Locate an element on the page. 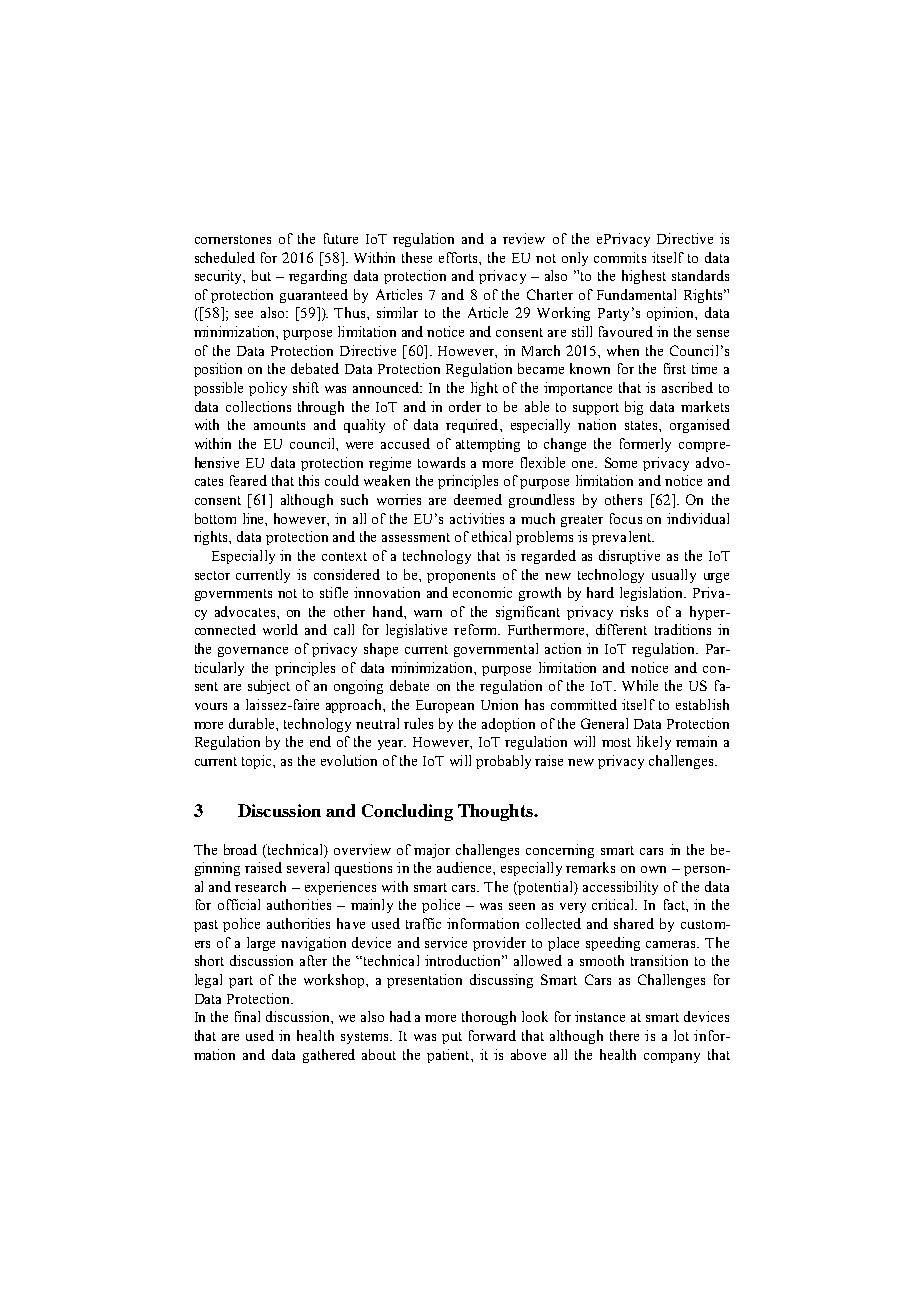 This page has height=1308, width=924. audience is located at coordinates (465, 867).
